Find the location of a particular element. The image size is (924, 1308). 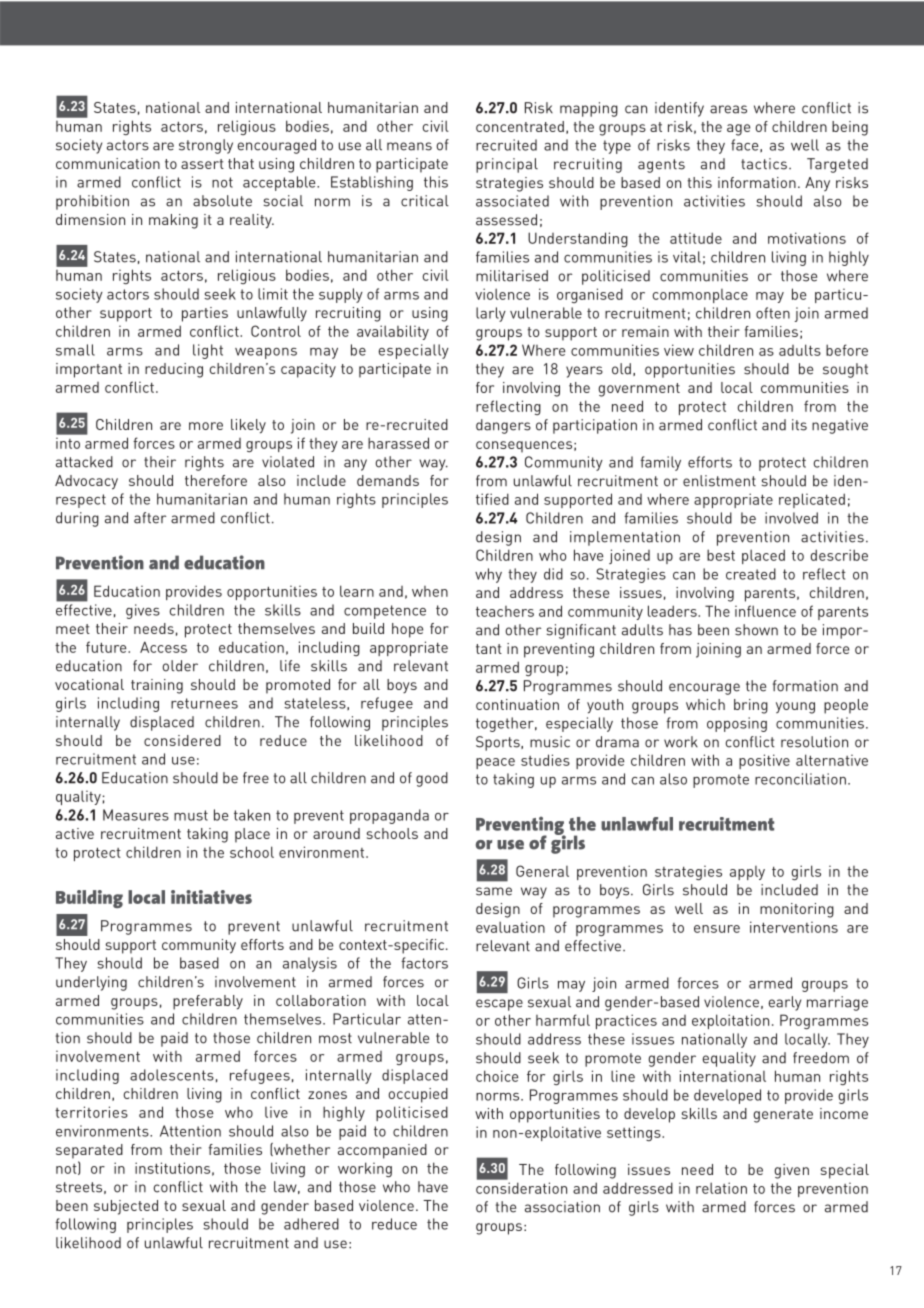

tactics is located at coordinates (764, 164).
